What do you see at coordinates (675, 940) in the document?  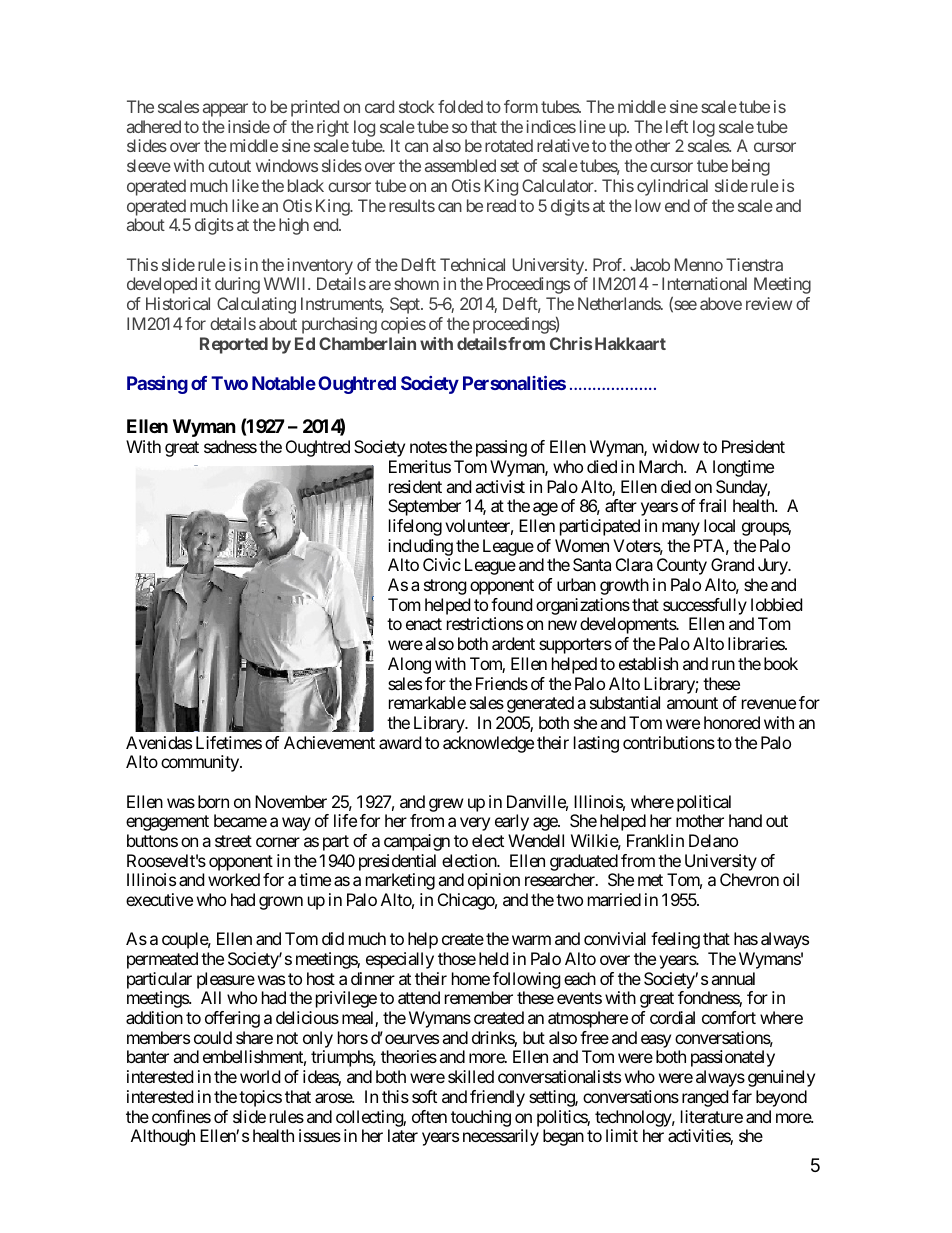 I see `feeling` at bounding box center [675, 940].
